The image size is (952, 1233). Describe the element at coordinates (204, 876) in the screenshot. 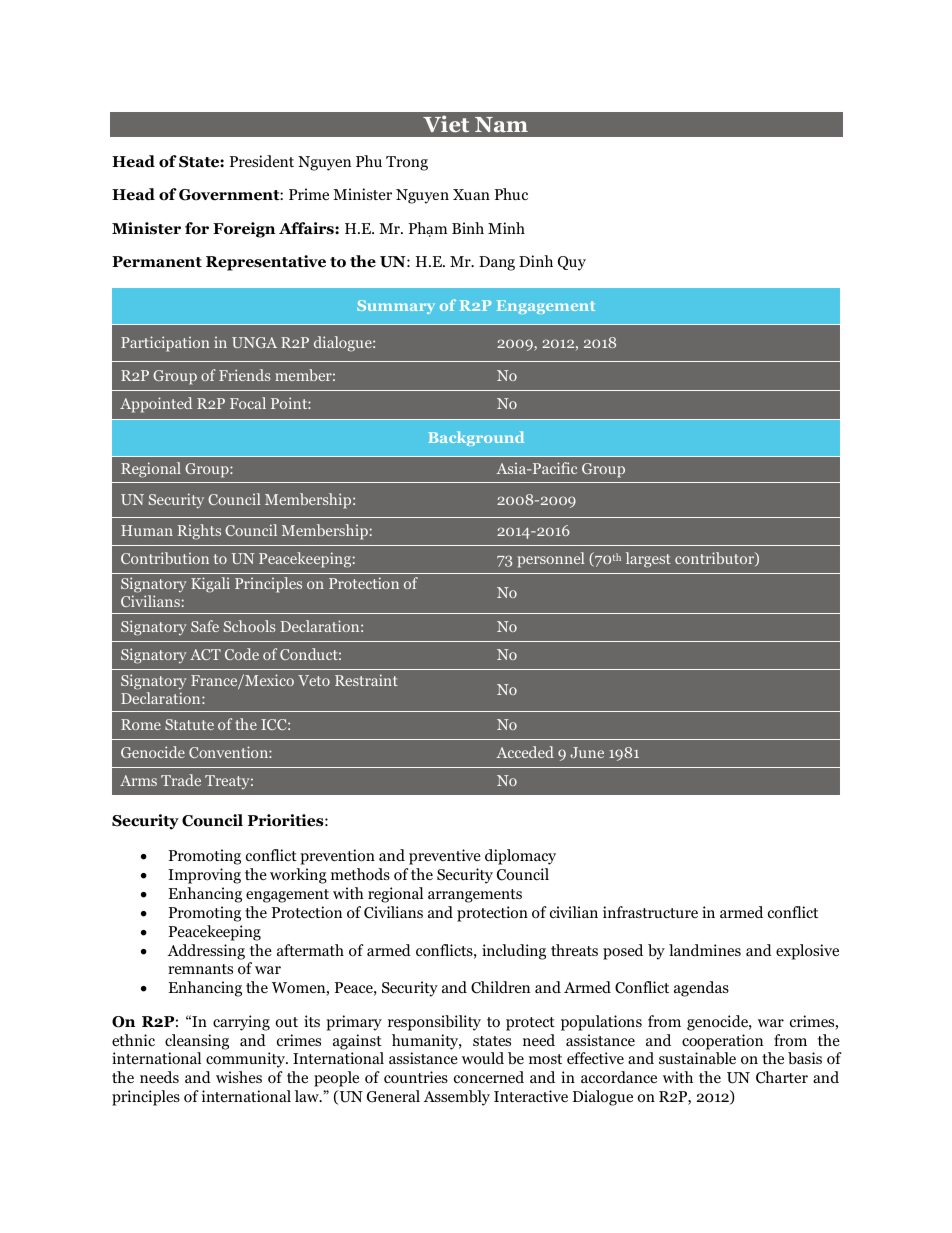

I see `Improving` at that location.
